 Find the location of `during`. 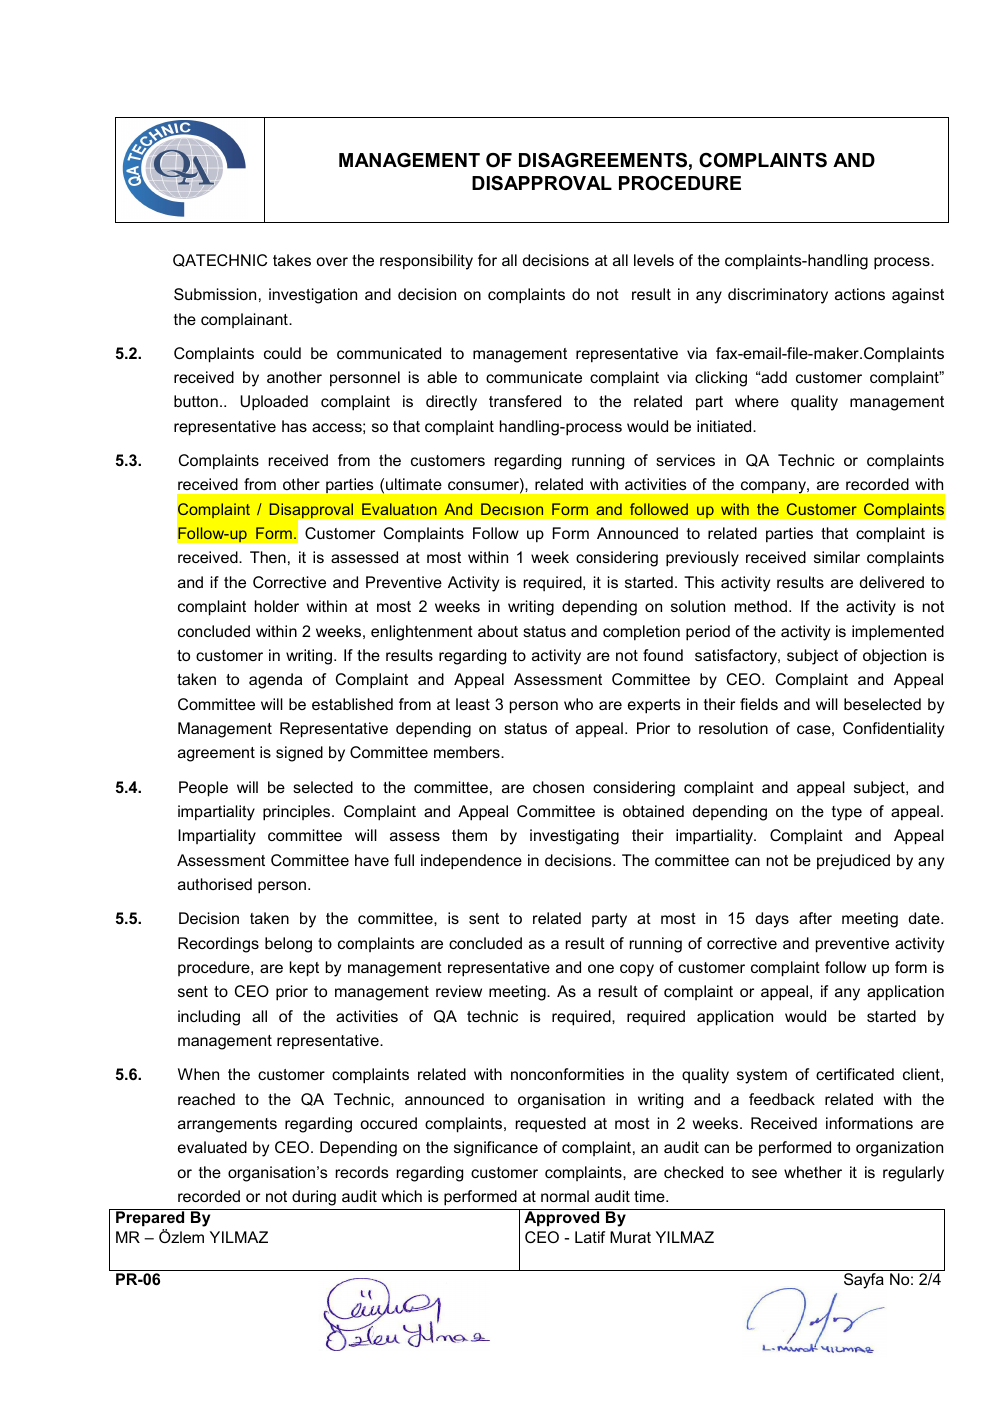

during is located at coordinates (314, 1198).
